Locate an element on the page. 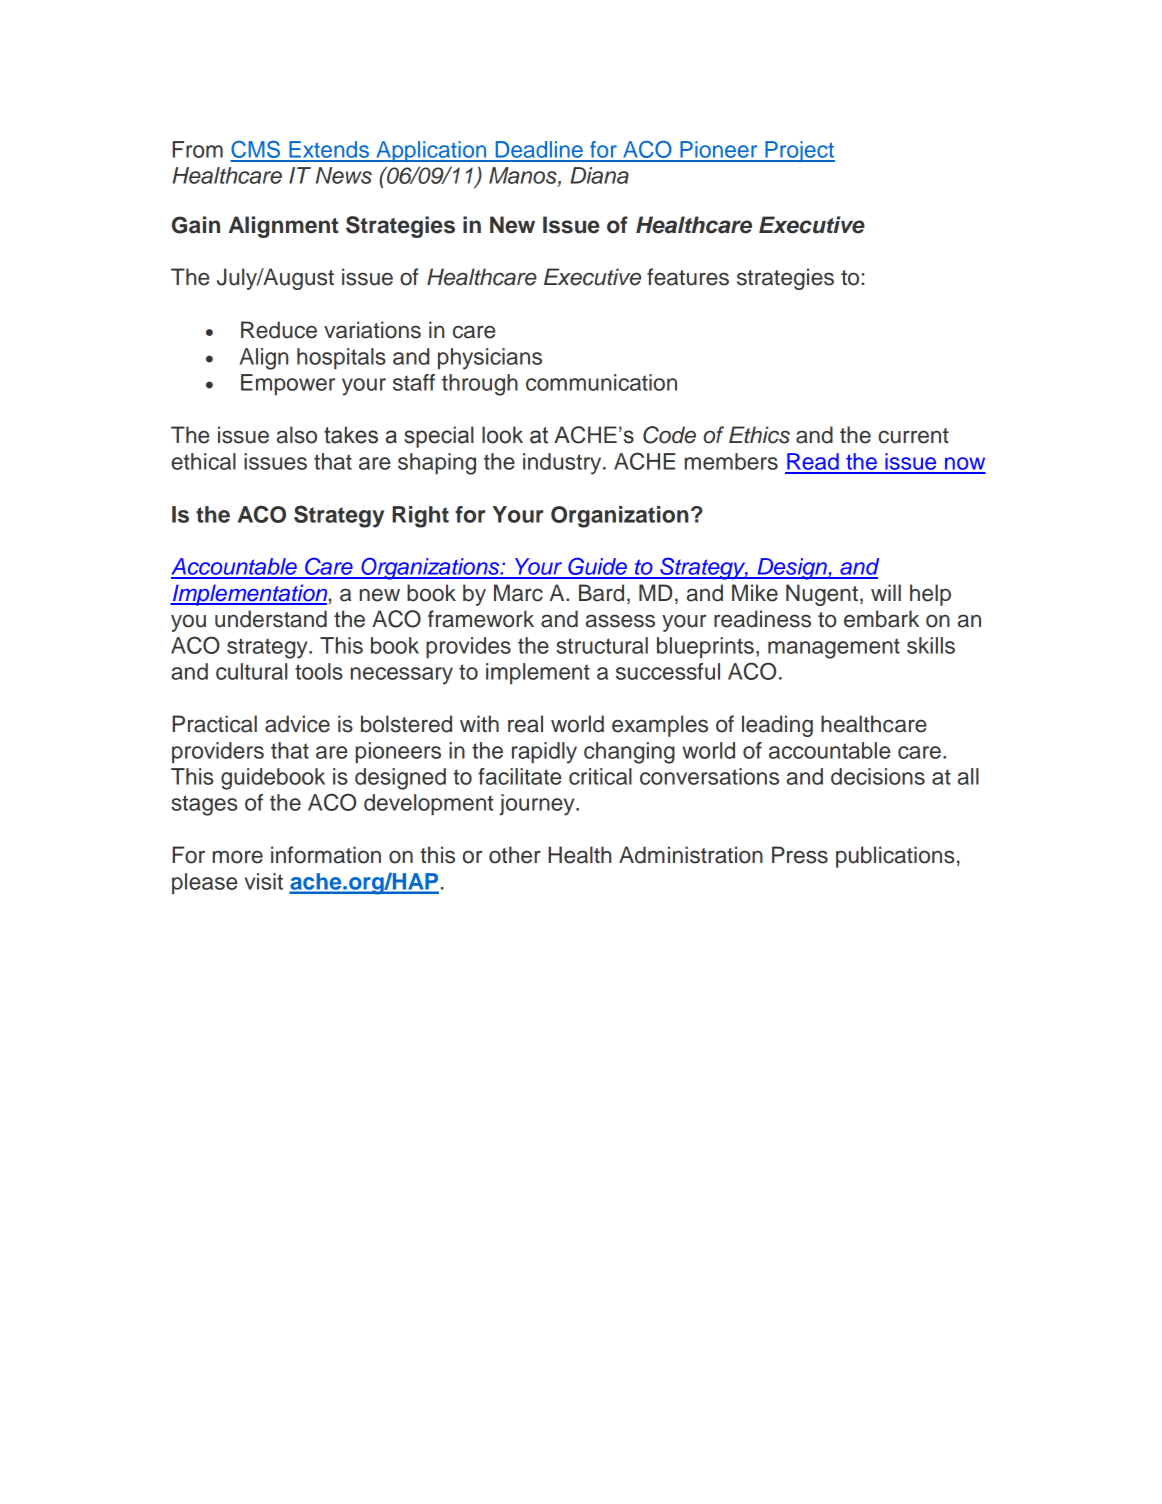 The image size is (1162, 1504). industry is located at coordinates (563, 464).
